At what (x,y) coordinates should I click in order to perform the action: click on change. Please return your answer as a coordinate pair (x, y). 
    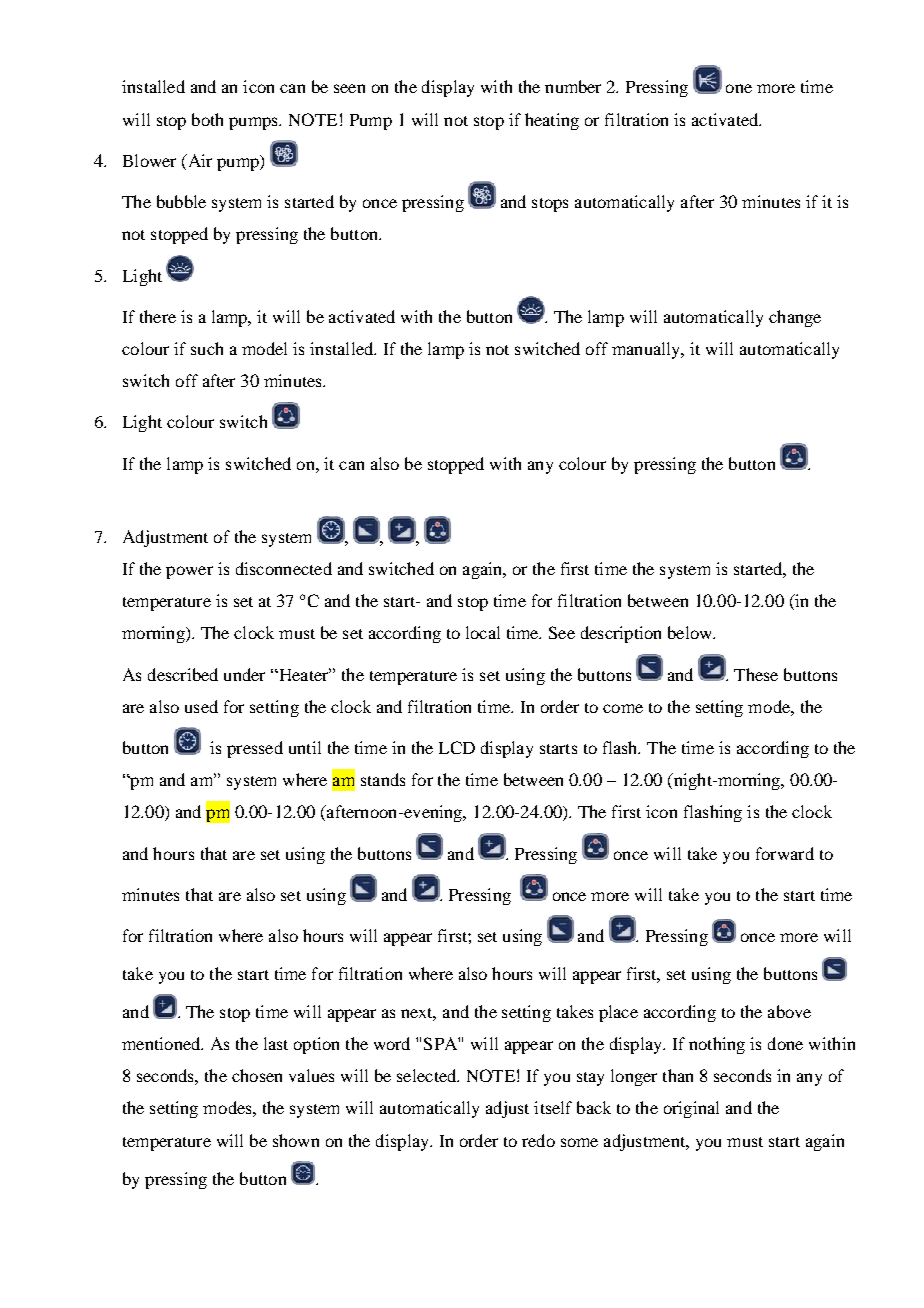
    Looking at the image, I should click on (795, 318).
